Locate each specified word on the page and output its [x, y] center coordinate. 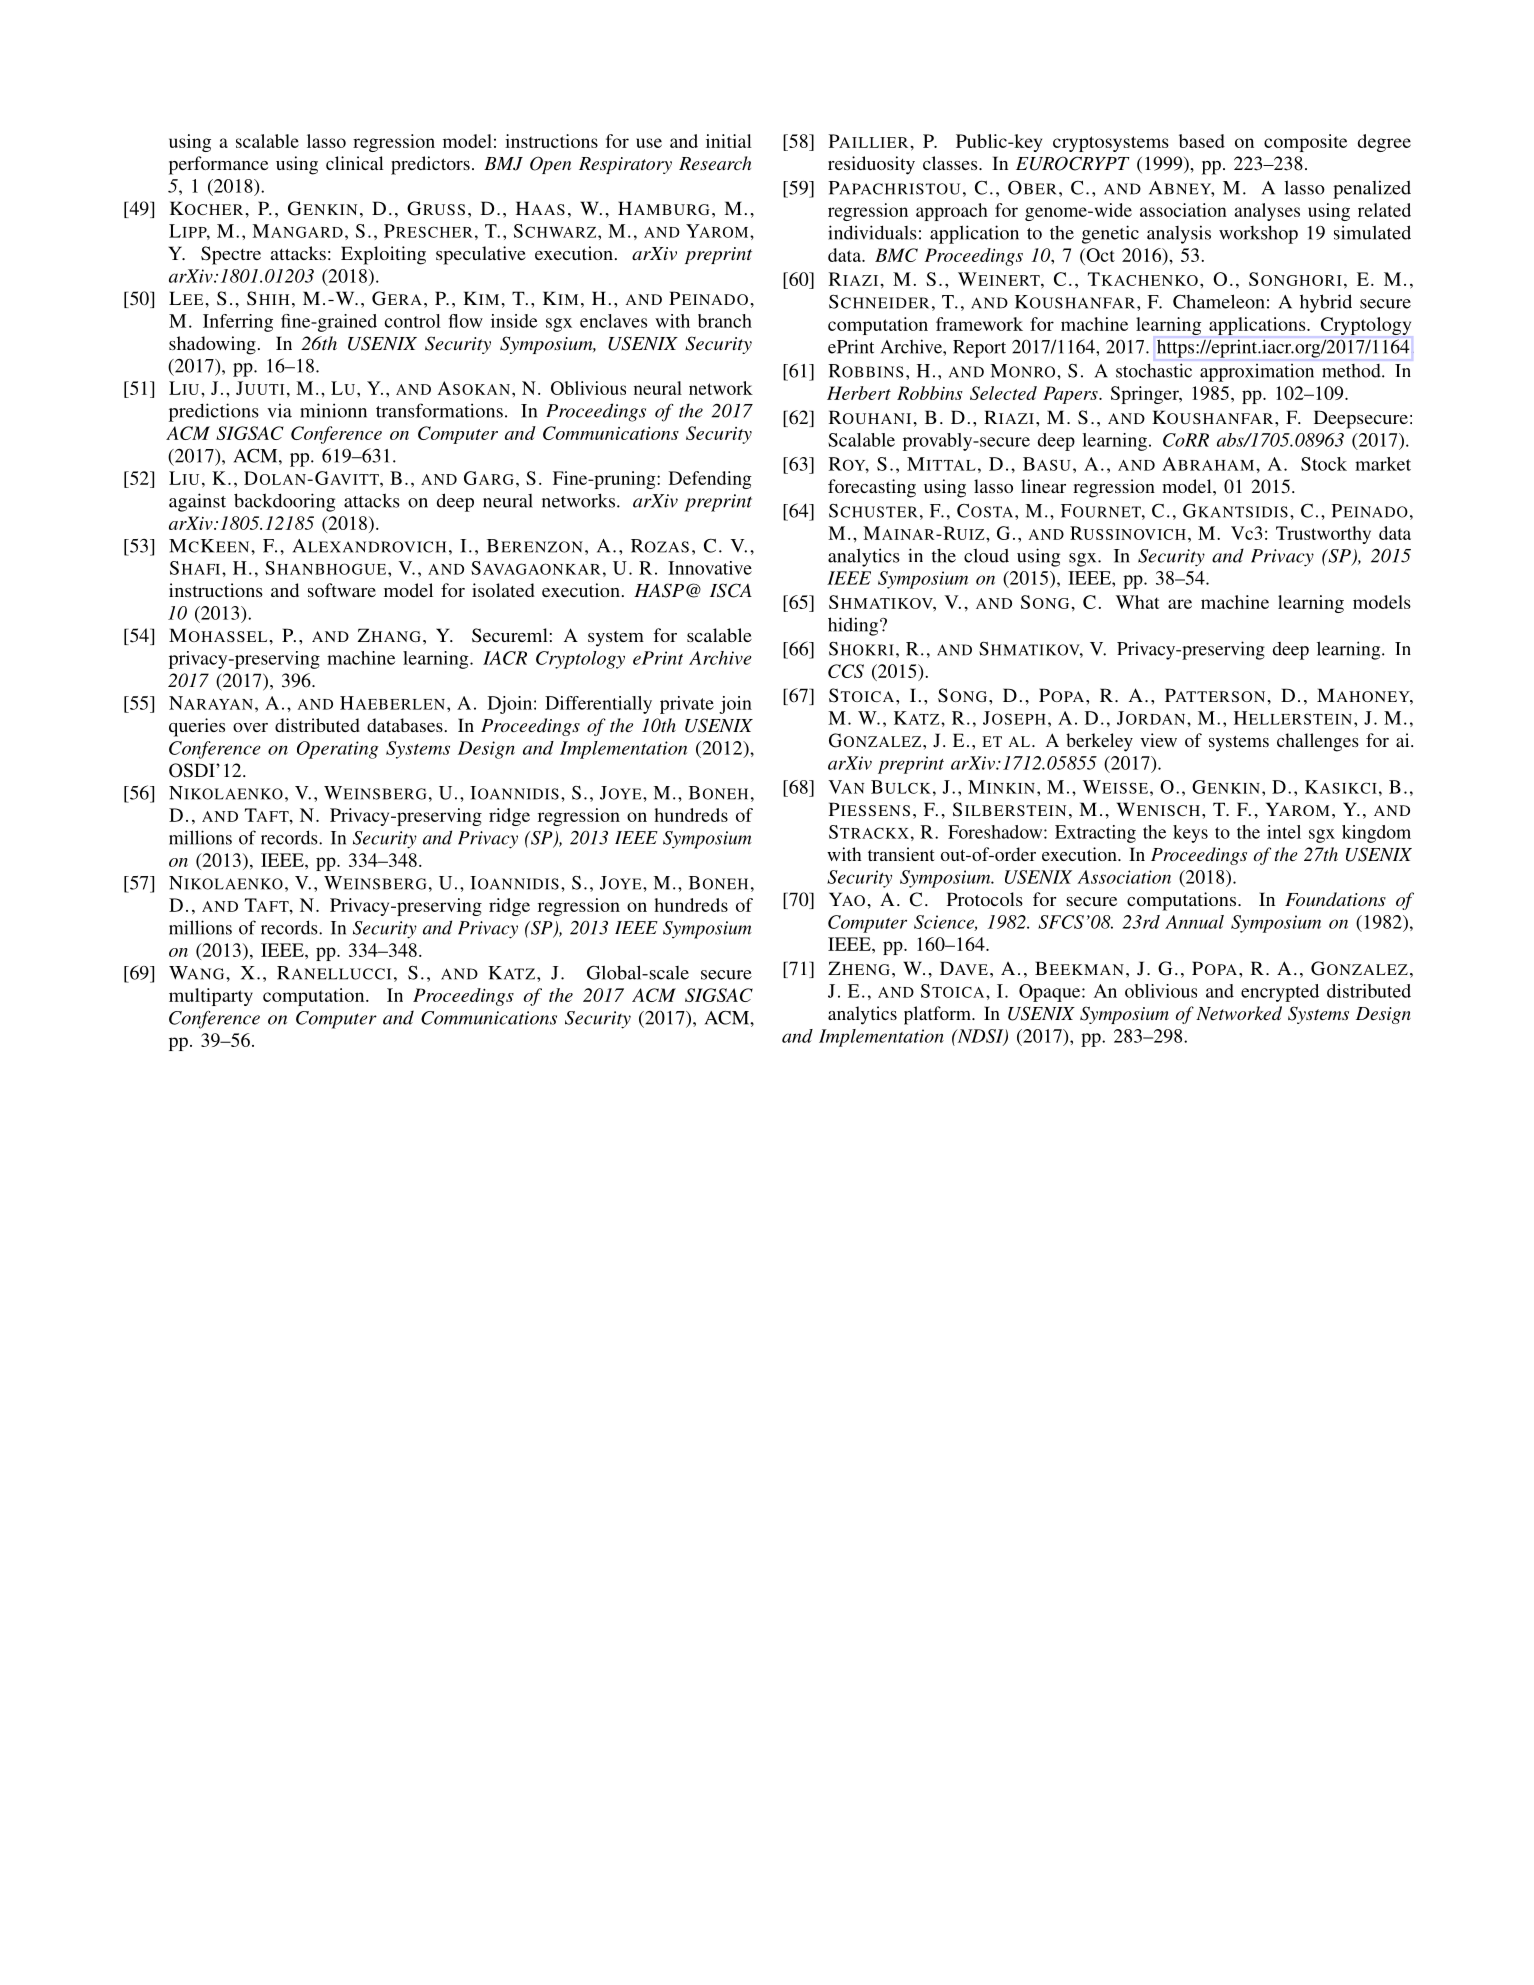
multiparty [211, 997]
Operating [338, 750]
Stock [1324, 464]
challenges [1318, 742]
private [687, 705]
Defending [710, 480]
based [1202, 141]
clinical [355, 163]
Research [715, 163]
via [279, 410]
